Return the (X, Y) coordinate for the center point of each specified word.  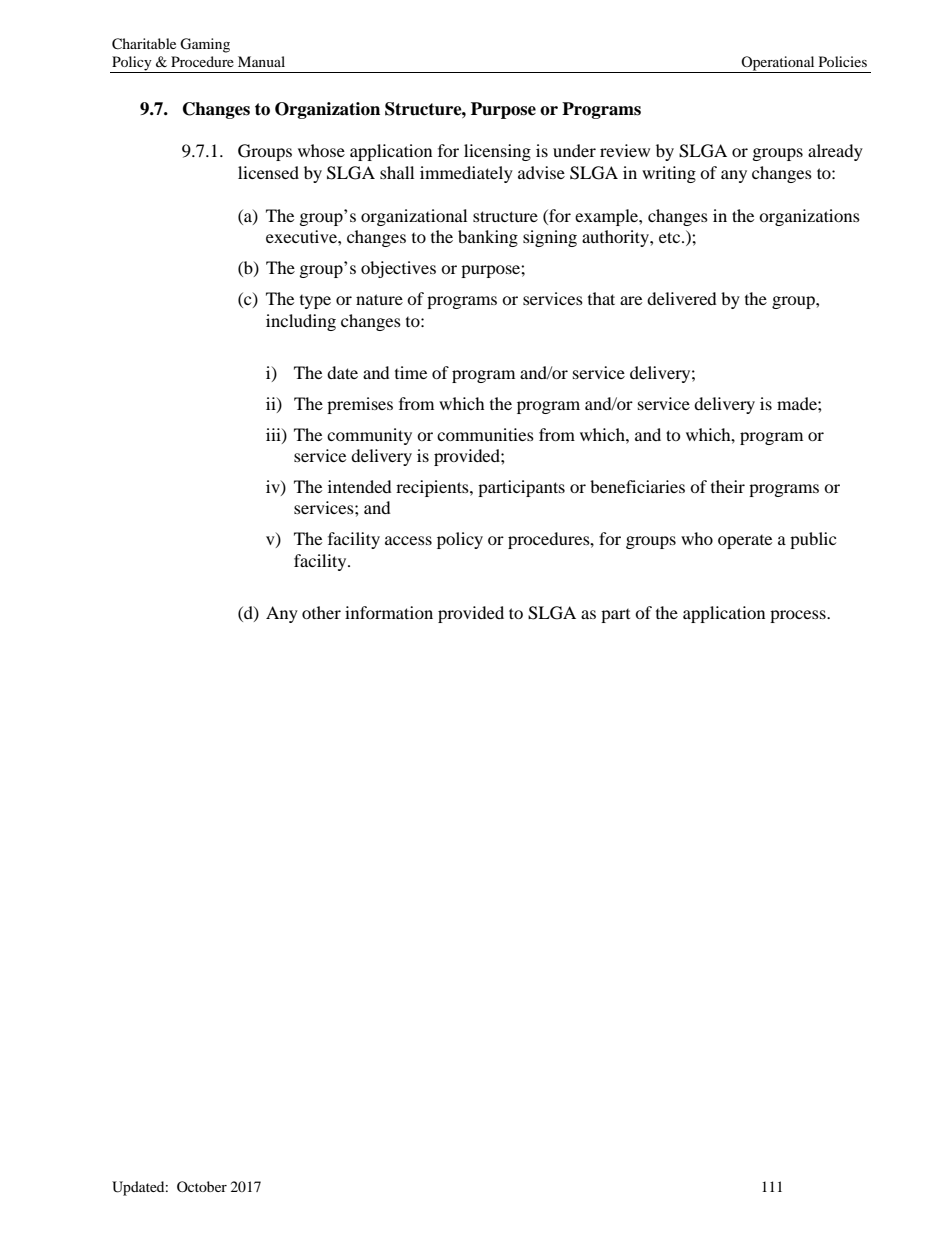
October (202, 1186)
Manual (261, 61)
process (799, 616)
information (389, 612)
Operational (778, 64)
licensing (497, 152)
